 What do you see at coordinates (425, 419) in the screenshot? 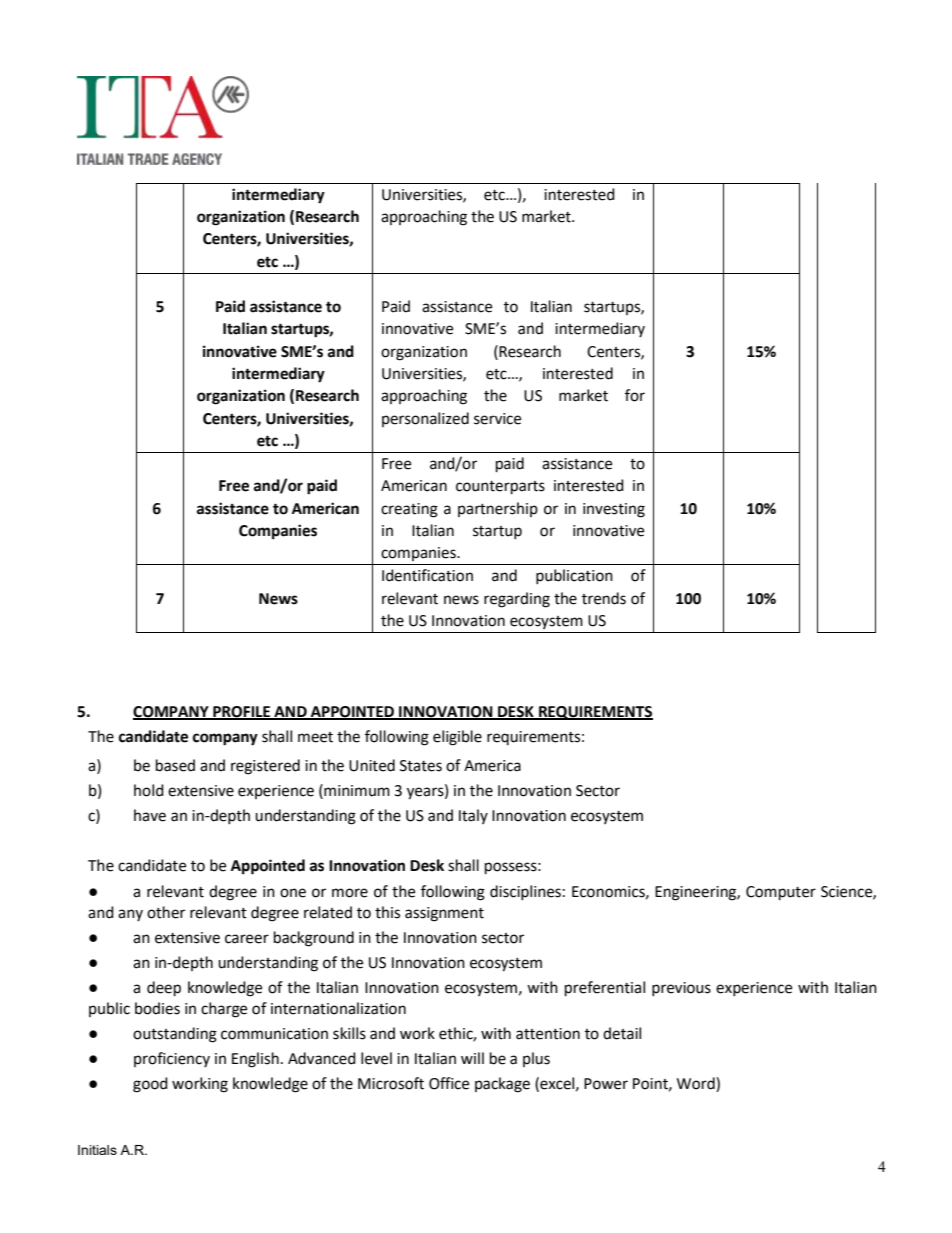
I see `personalized` at bounding box center [425, 419].
